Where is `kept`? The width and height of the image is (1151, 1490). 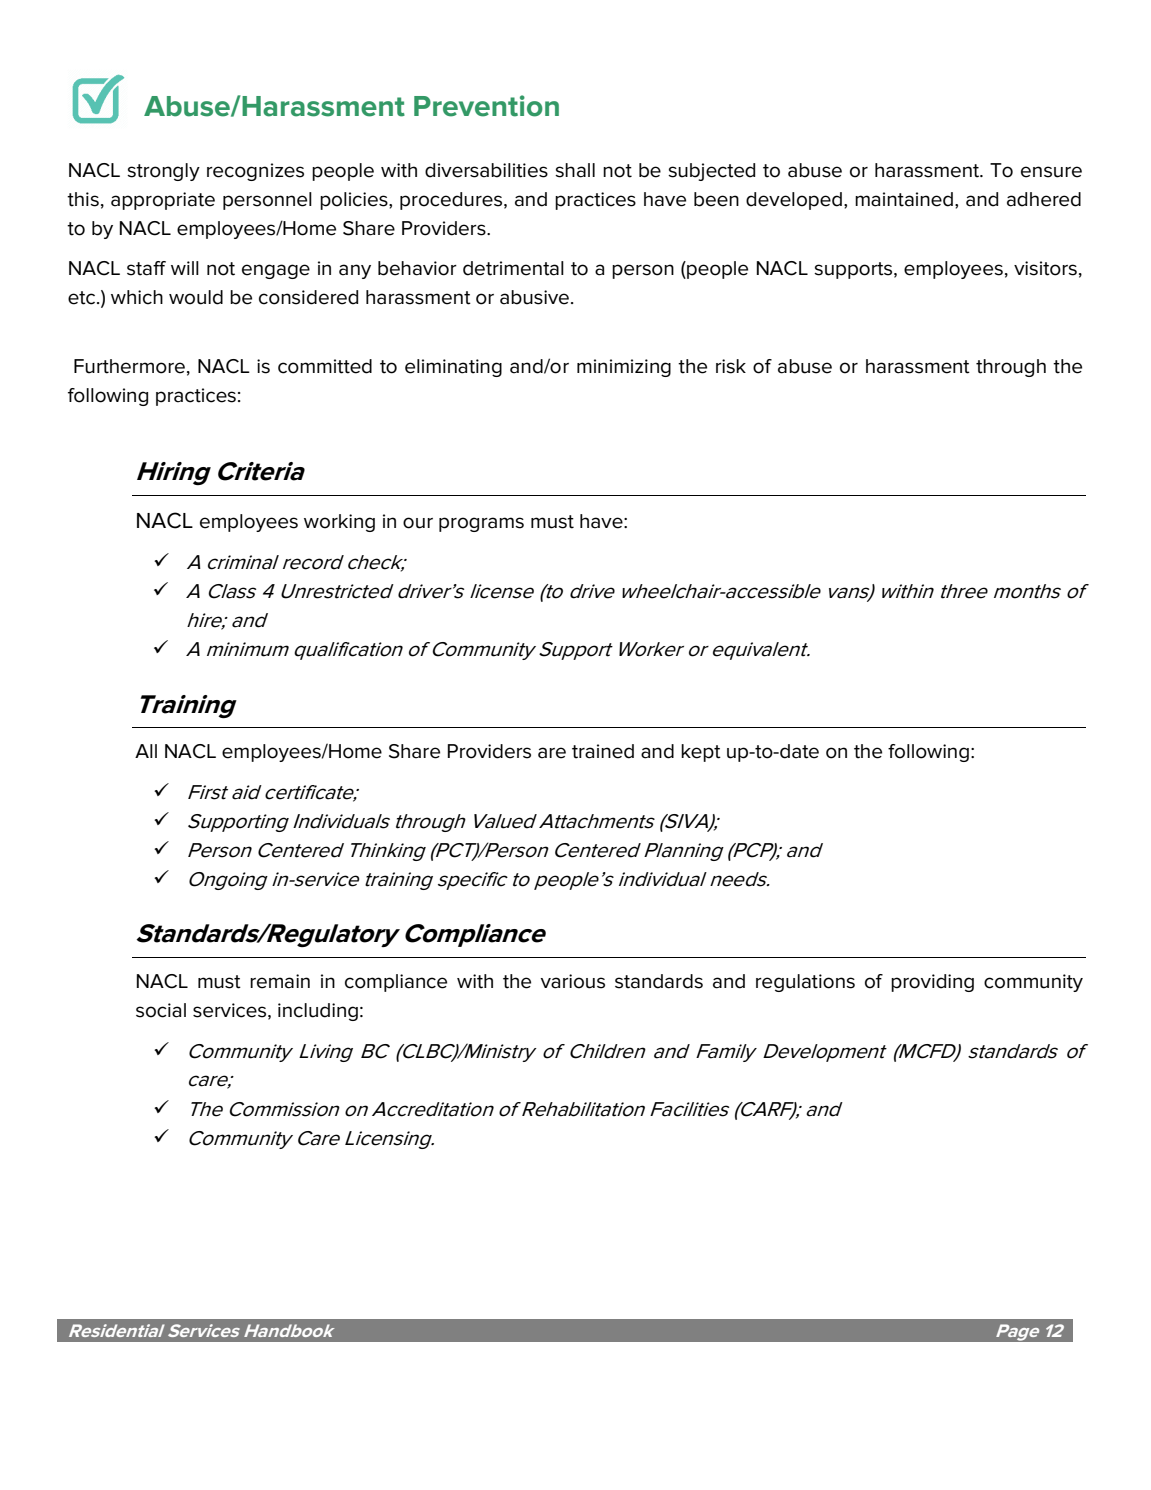 kept is located at coordinates (701, 753).
